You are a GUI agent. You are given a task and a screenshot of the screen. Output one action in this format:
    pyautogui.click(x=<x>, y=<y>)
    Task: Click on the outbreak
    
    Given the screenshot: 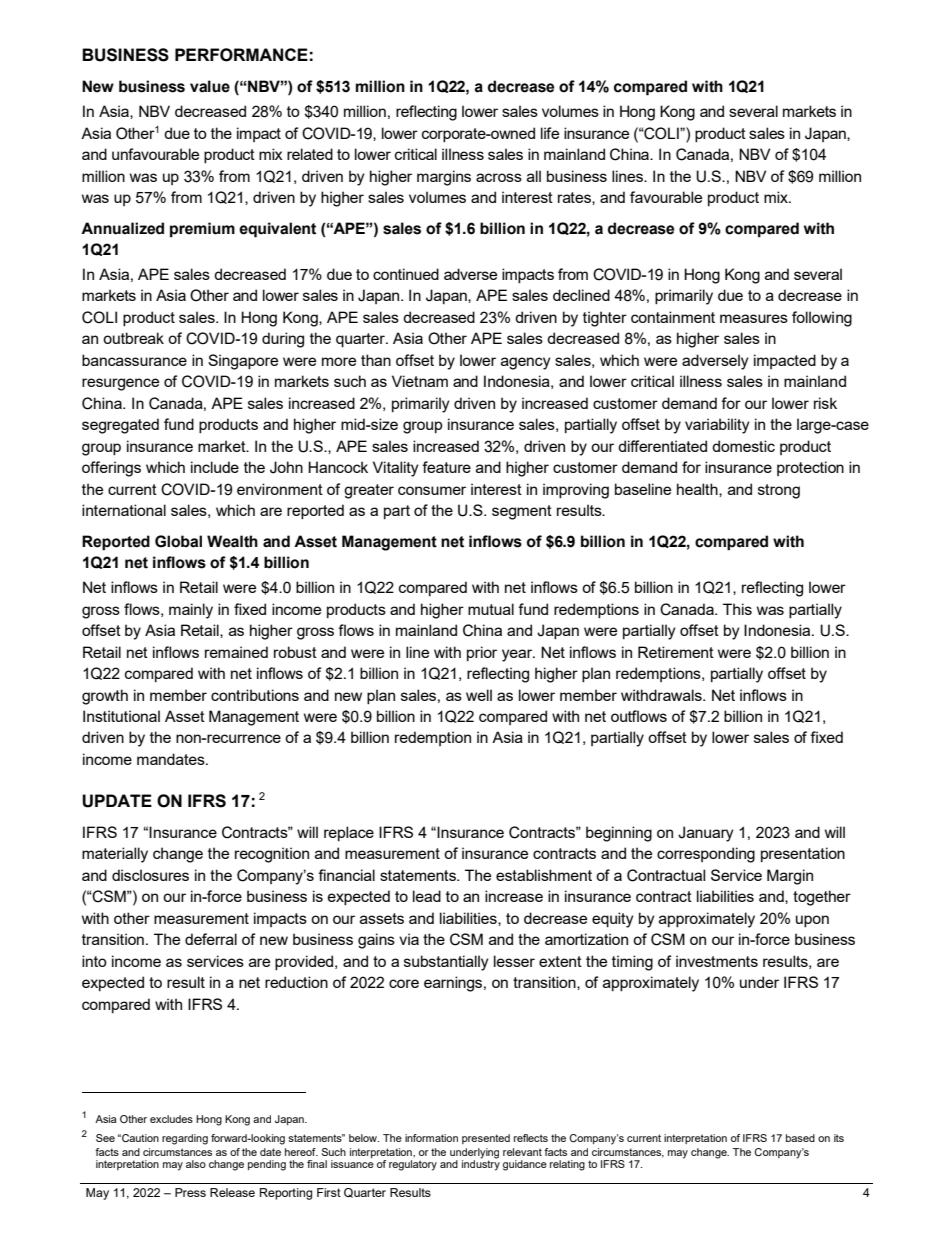 What is the action you would take?
    pyautogui.click(x=133, y=338)
